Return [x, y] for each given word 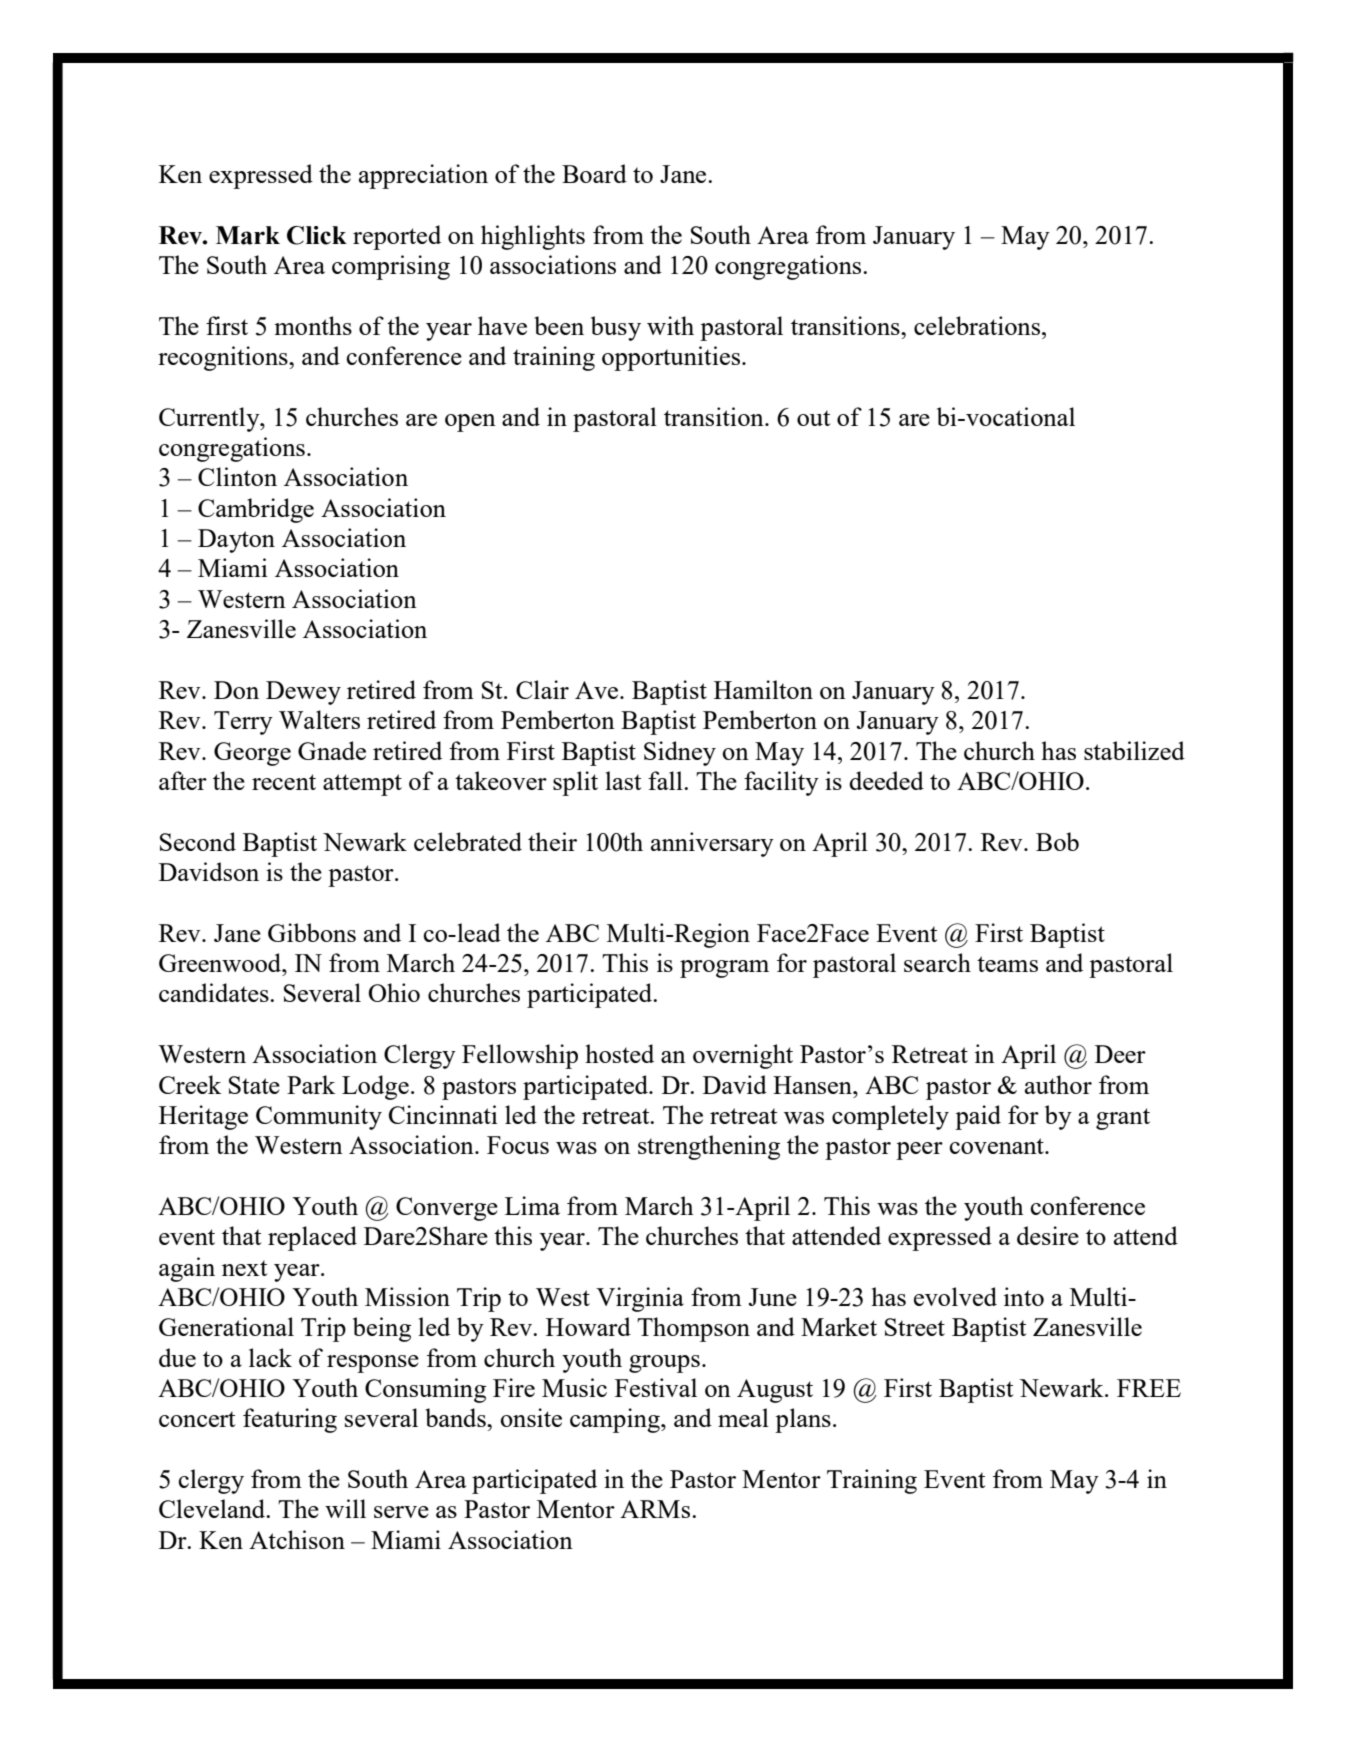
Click [317, 235]
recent [284, 782]
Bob [1057, 841]
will [345, 1508]
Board [594, 173]
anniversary [712, 844]
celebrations [977, 325]
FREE [1149, 1388]
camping [616, 1420]
